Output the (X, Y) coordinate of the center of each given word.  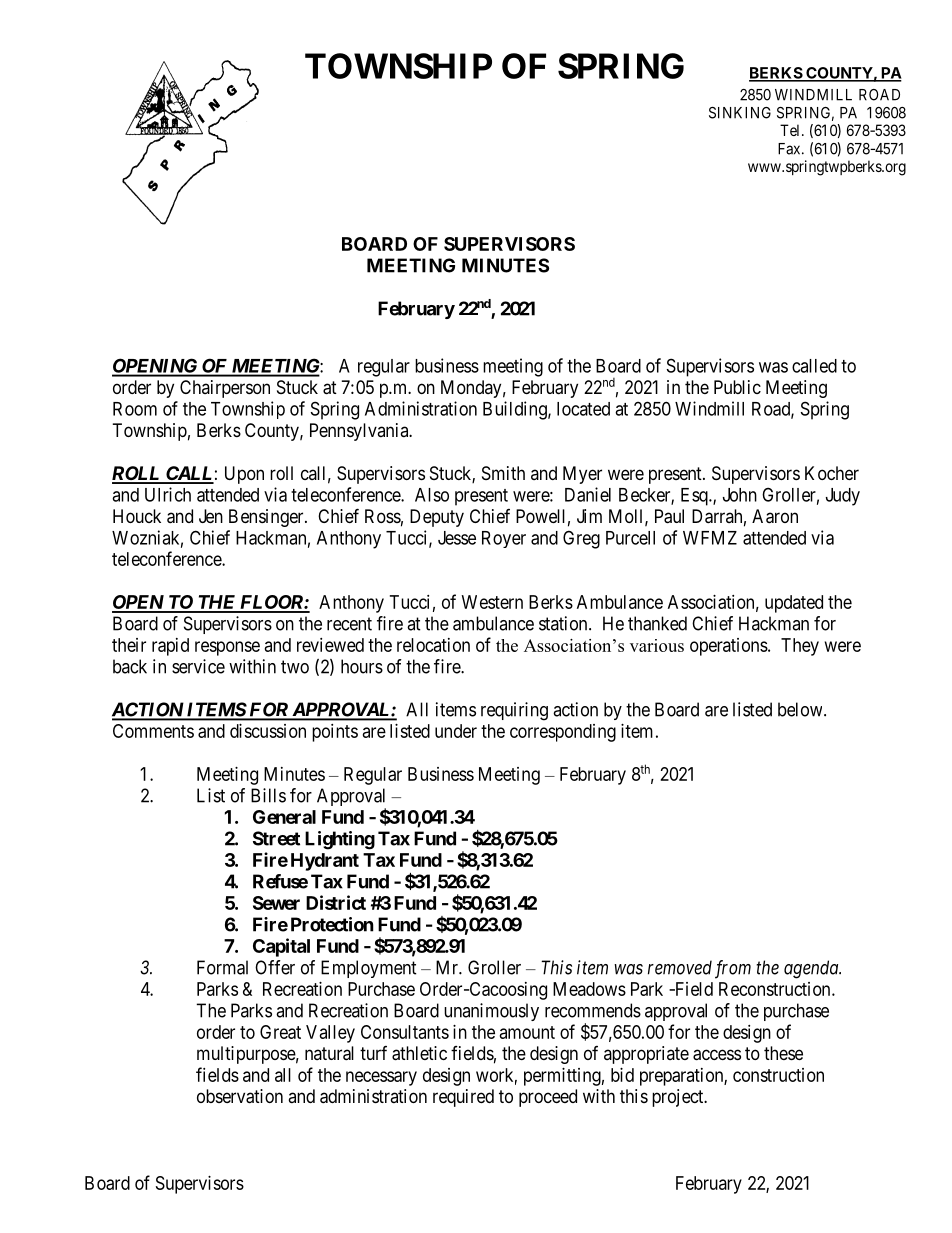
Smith (503, 473)
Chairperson (225, 389)
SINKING (740, 113)
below (801, 709)
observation (240, 1096)
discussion (268, 731)
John (740, 495)
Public (737, 387)
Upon (244, 475)
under (456, 731)
